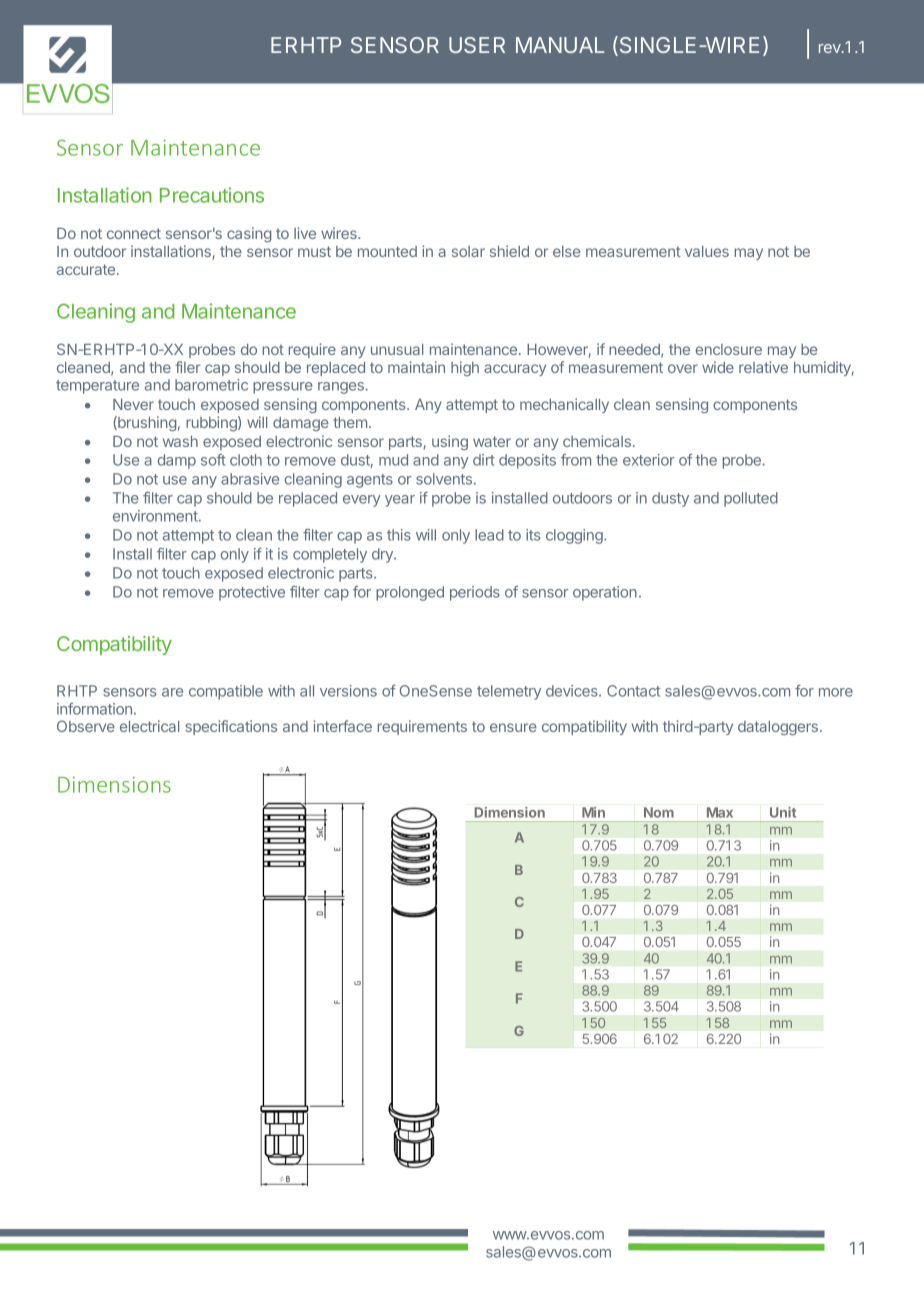 This document has width=924, height=1309. What do you see at coordinates (729, 349) in the document?
I see `enclosure` at bounding box center [729, 349].
